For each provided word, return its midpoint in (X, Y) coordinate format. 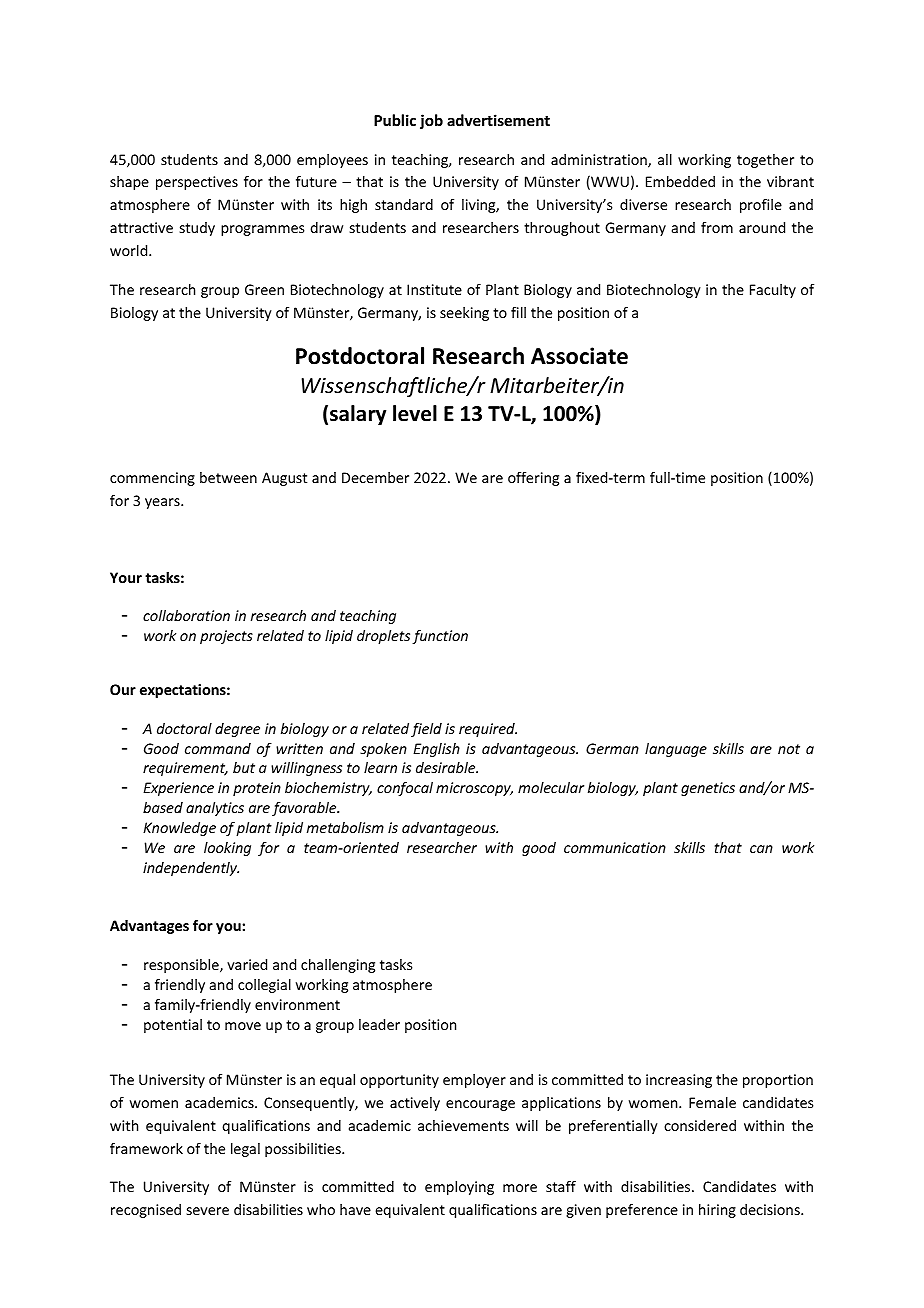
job (431, 121)
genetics (708, 789)
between (228, 477)
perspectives (197, 183)
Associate (579, 356)
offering (533, 479)
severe (208, 1211)
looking (227, 849)
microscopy (474, 789)
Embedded (680, 181)
